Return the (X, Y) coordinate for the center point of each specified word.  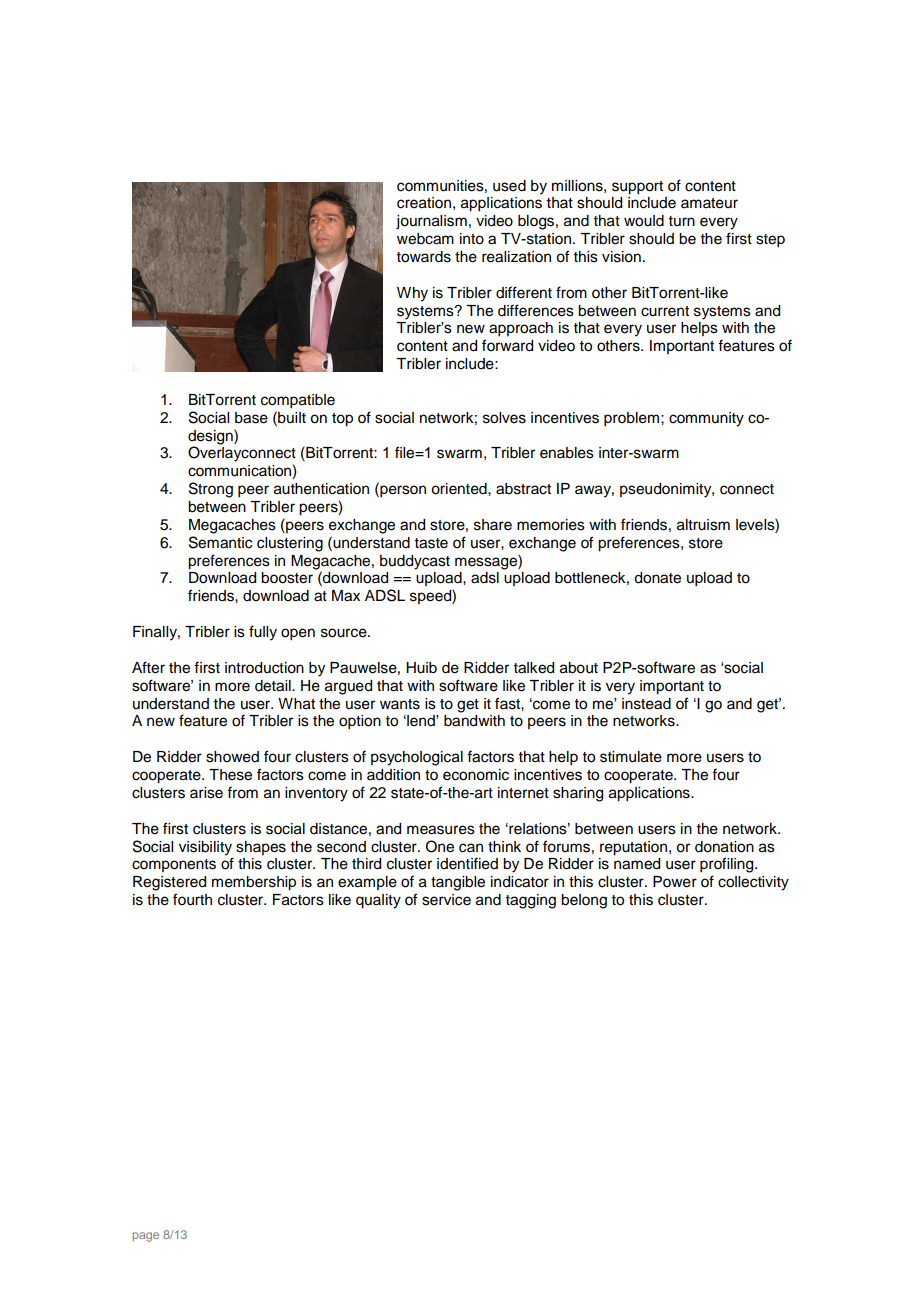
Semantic (220, 542)
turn (682, 221)
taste (431, 543)
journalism (431, 222)
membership (254, 883)
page (146, 1237)
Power (675, 882)
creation (424, 203)
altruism (703, 525)
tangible (458, 883)
